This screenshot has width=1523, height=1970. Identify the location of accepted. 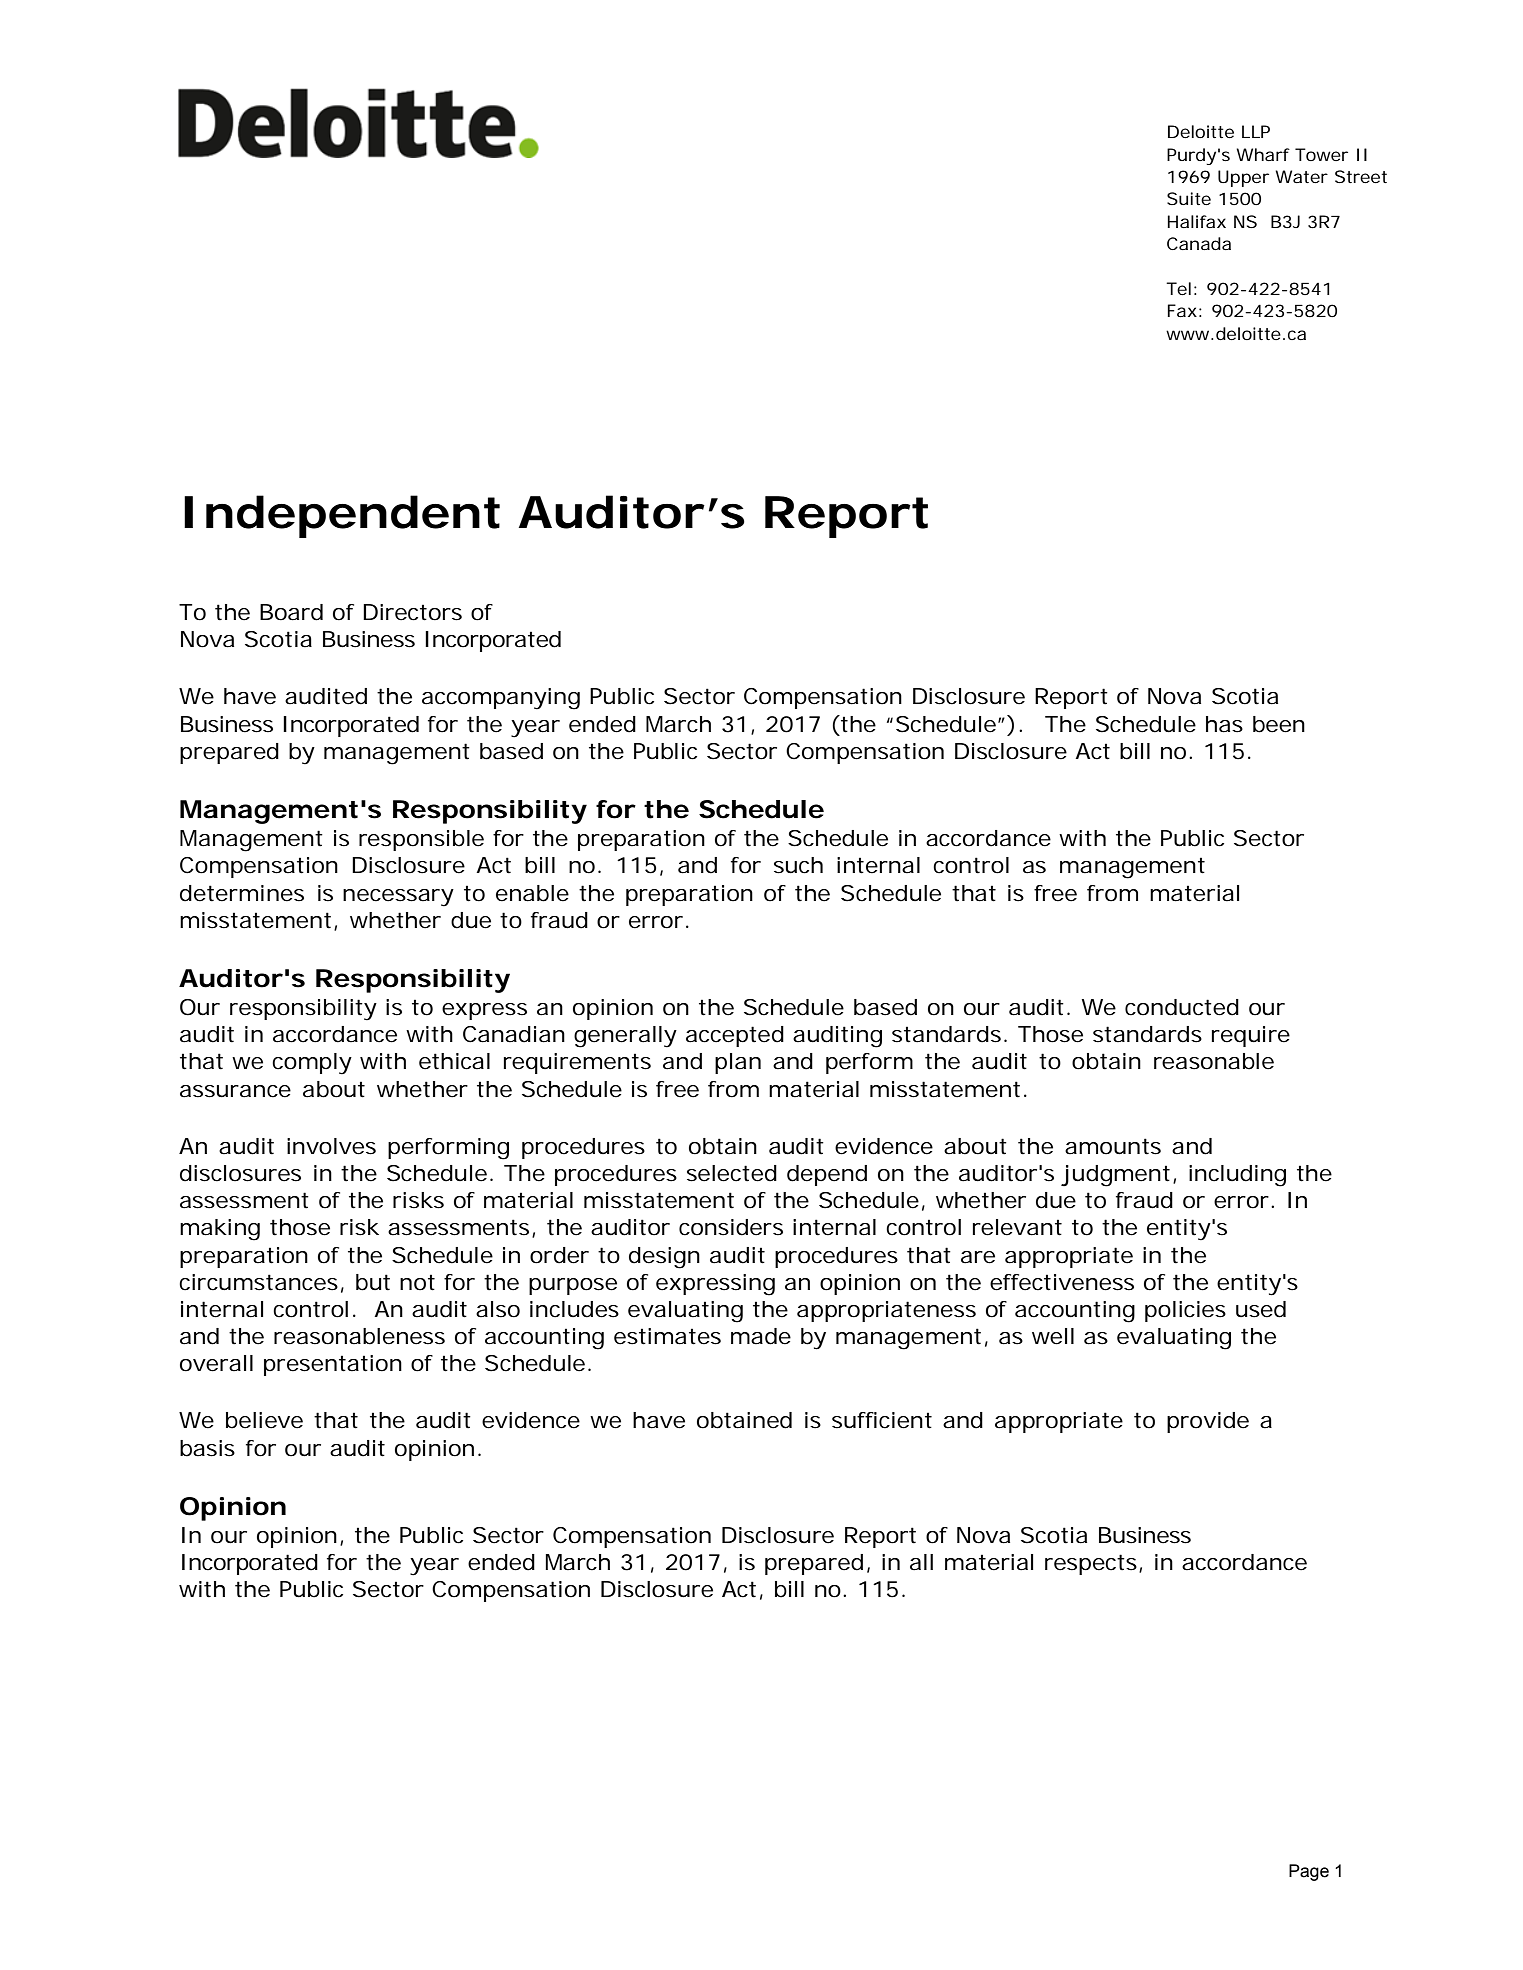
(735, 1036).
